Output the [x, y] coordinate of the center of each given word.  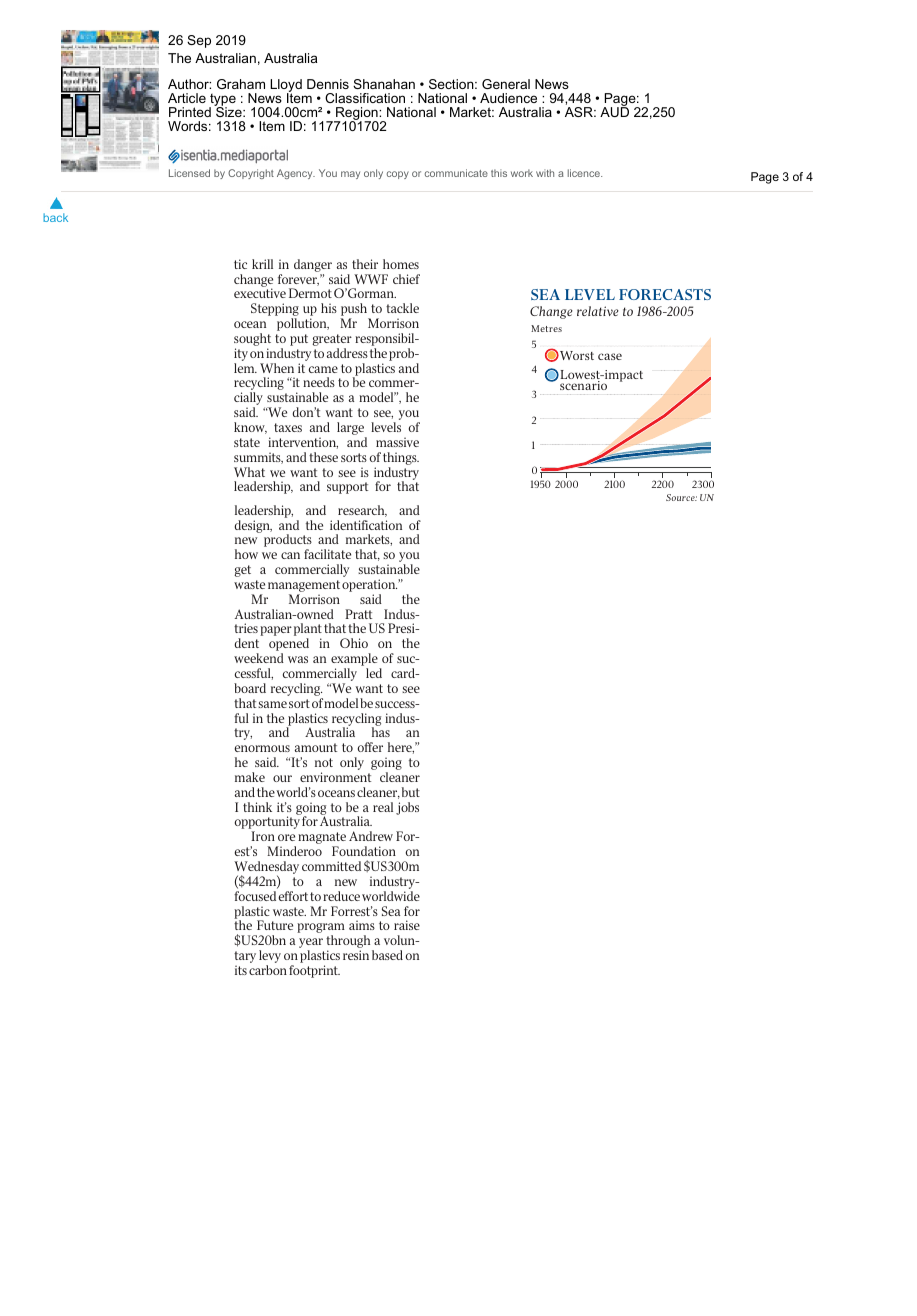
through [349, 943]
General [506, 84]
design [253, 526]
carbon [268, 970]
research [362, 511]
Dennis [328, 84]
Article [187, 98]
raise [407, 925]
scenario [583, 385]
